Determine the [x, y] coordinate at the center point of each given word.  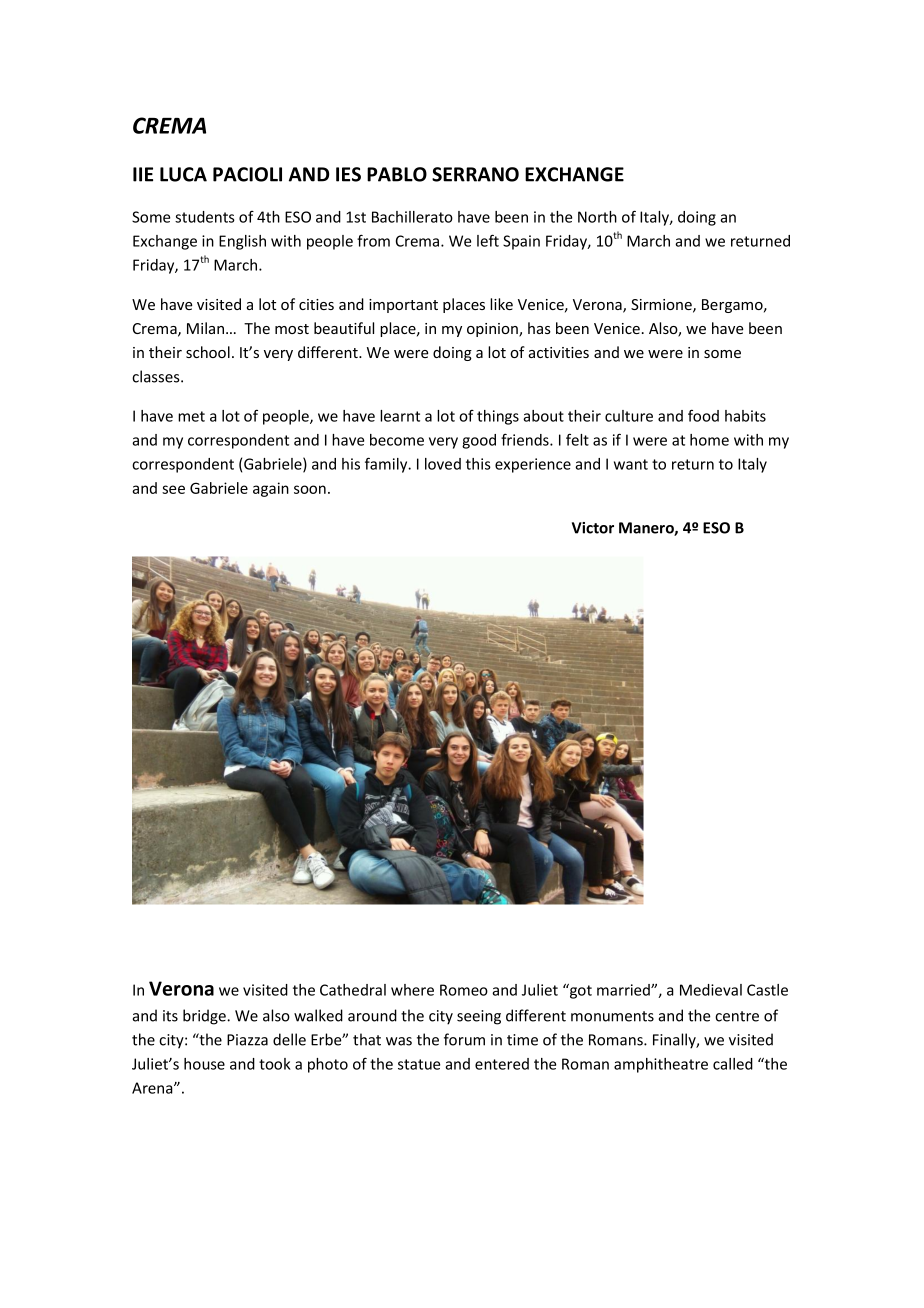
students [205, 217]
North [597, 217]
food [703, 415]
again [271, 489]
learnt [400, 416]
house [204, 1064]
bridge [205, 1017]
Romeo [464, 990]
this [478, 464]
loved [443, 464]
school [208, 352]
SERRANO [475, 174]
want [631, 464]
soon [310, 489]
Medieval [711, 990]
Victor [593, 528]
